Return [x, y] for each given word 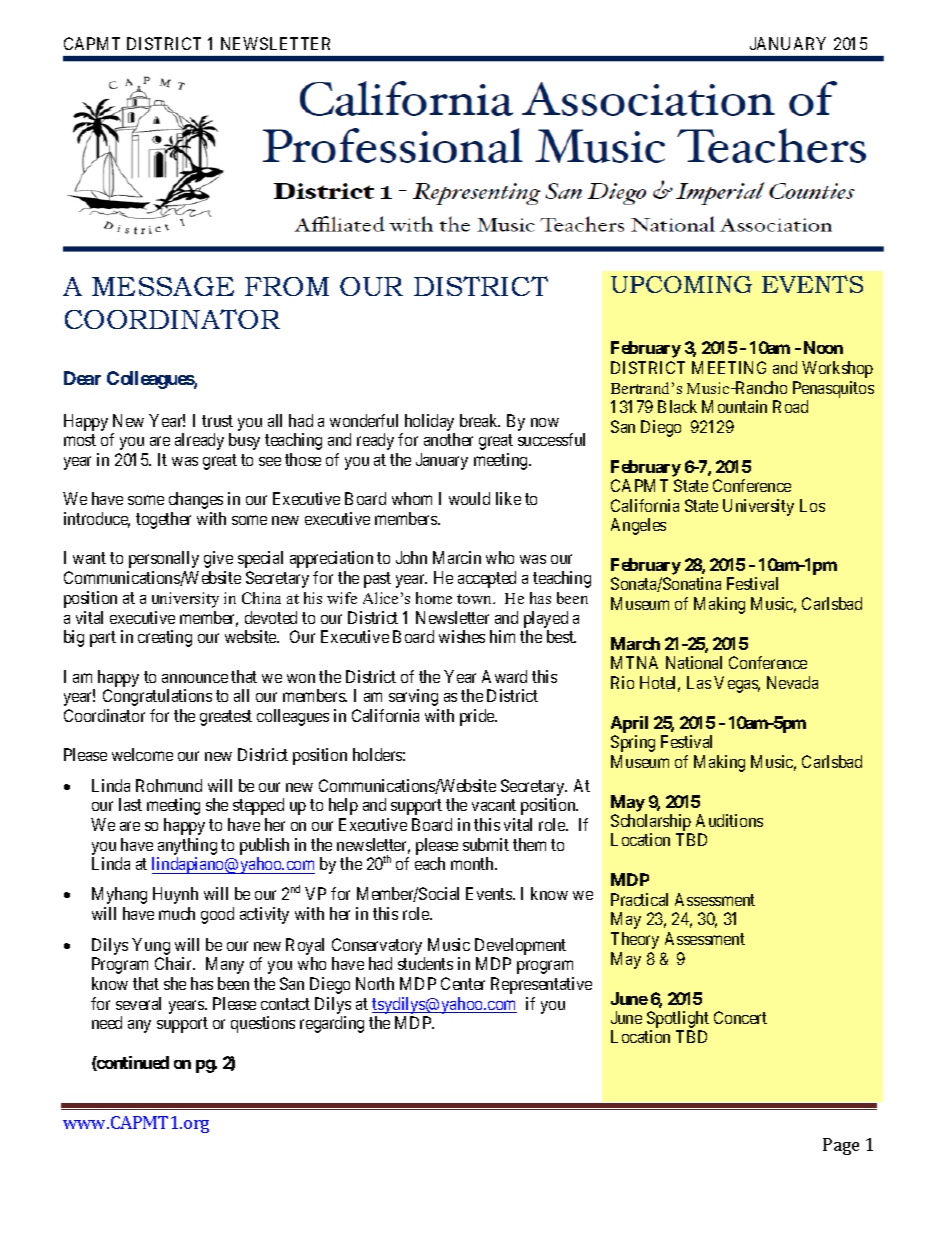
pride [478, 717]
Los [812, 505]
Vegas [737, 684]
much [177, 913]
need [107, 1022]
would [469, 498]
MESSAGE [163, 286]
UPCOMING [681, 284]
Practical [639, 899]
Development [520, 946]
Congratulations [157, 697]
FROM [287, 286]
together [163, 520]
